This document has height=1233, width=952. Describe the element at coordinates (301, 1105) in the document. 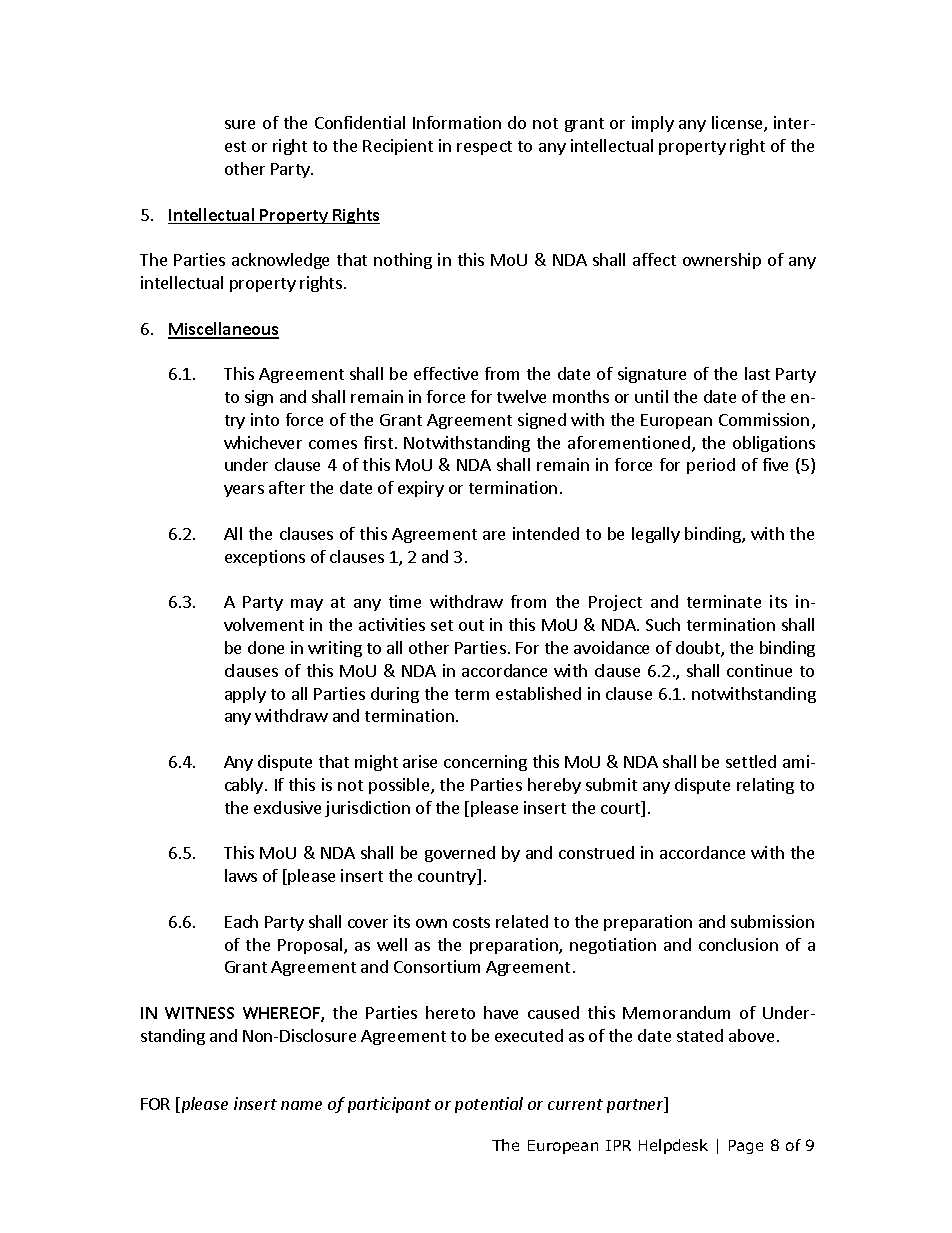

I see `name` at that location.
